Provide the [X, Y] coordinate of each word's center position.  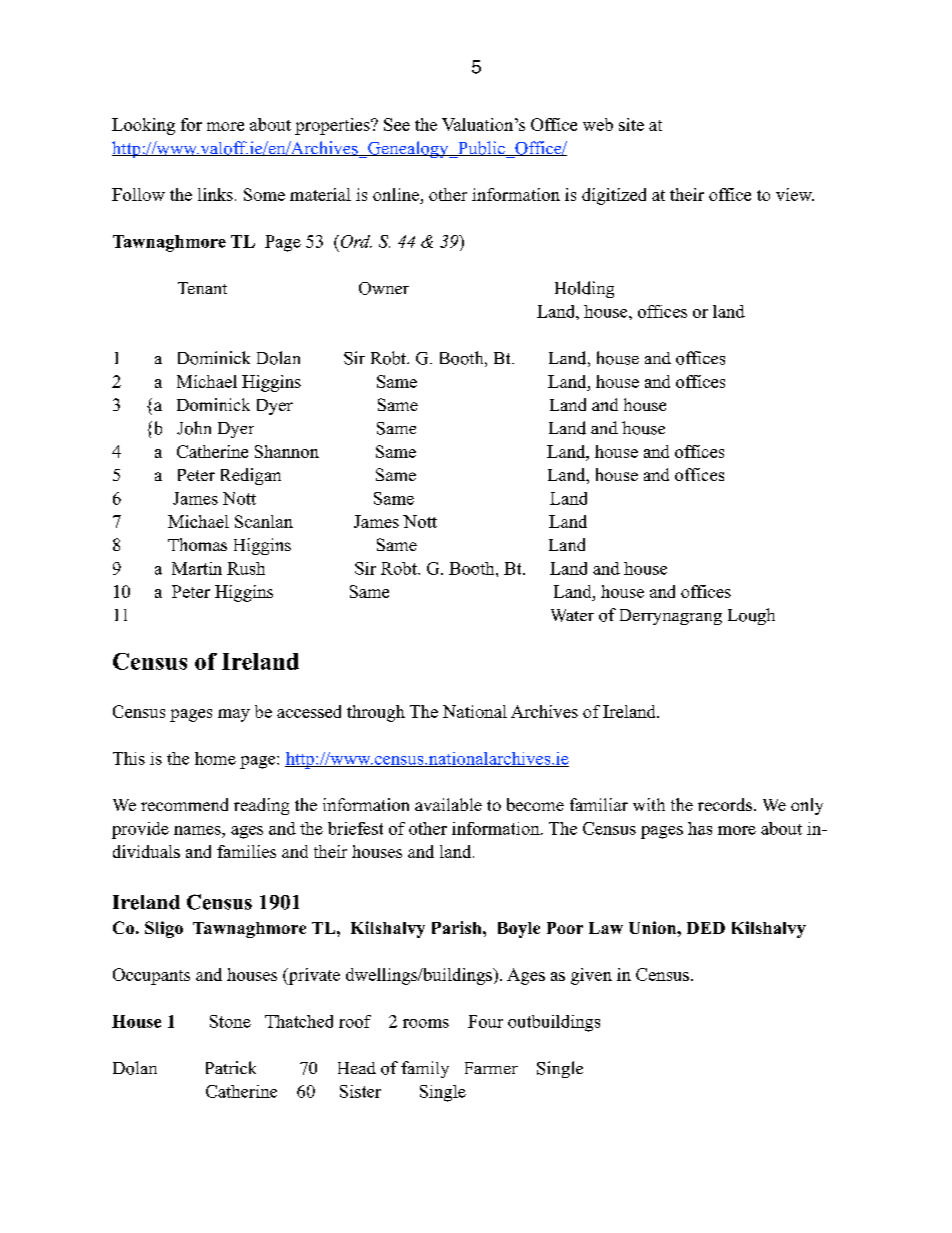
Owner [384, 288]
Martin [197, 568]
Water [572, 615]
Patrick [231, 1067]
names [198, 830]
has [700, 828]
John [194, 428]
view [795, 194]
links [215, 194]
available [448, 804]
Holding [584, 289]
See [397, 124]
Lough [751, 616]
